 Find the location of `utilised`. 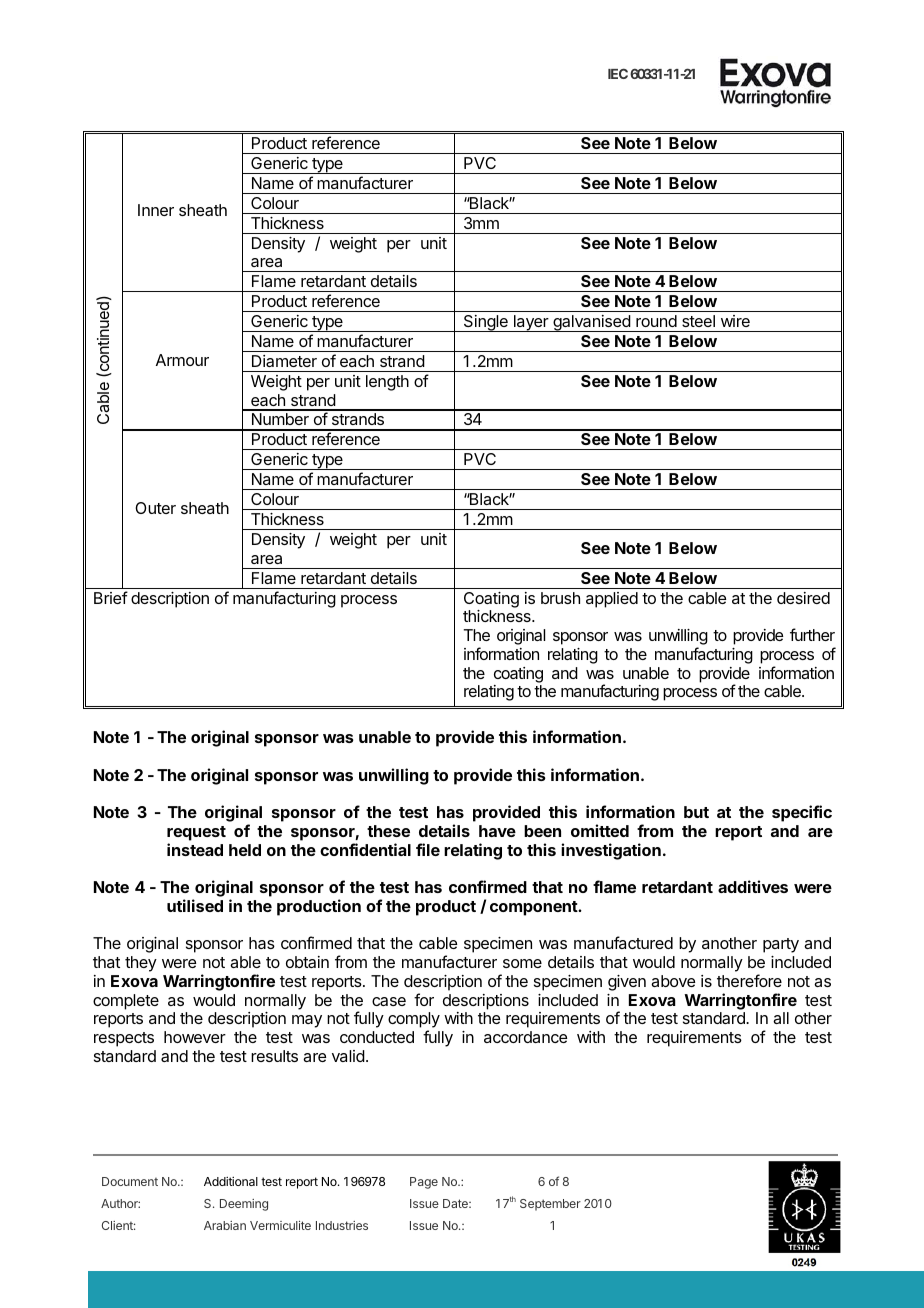

utilised is located at coordinates (195, 905).
